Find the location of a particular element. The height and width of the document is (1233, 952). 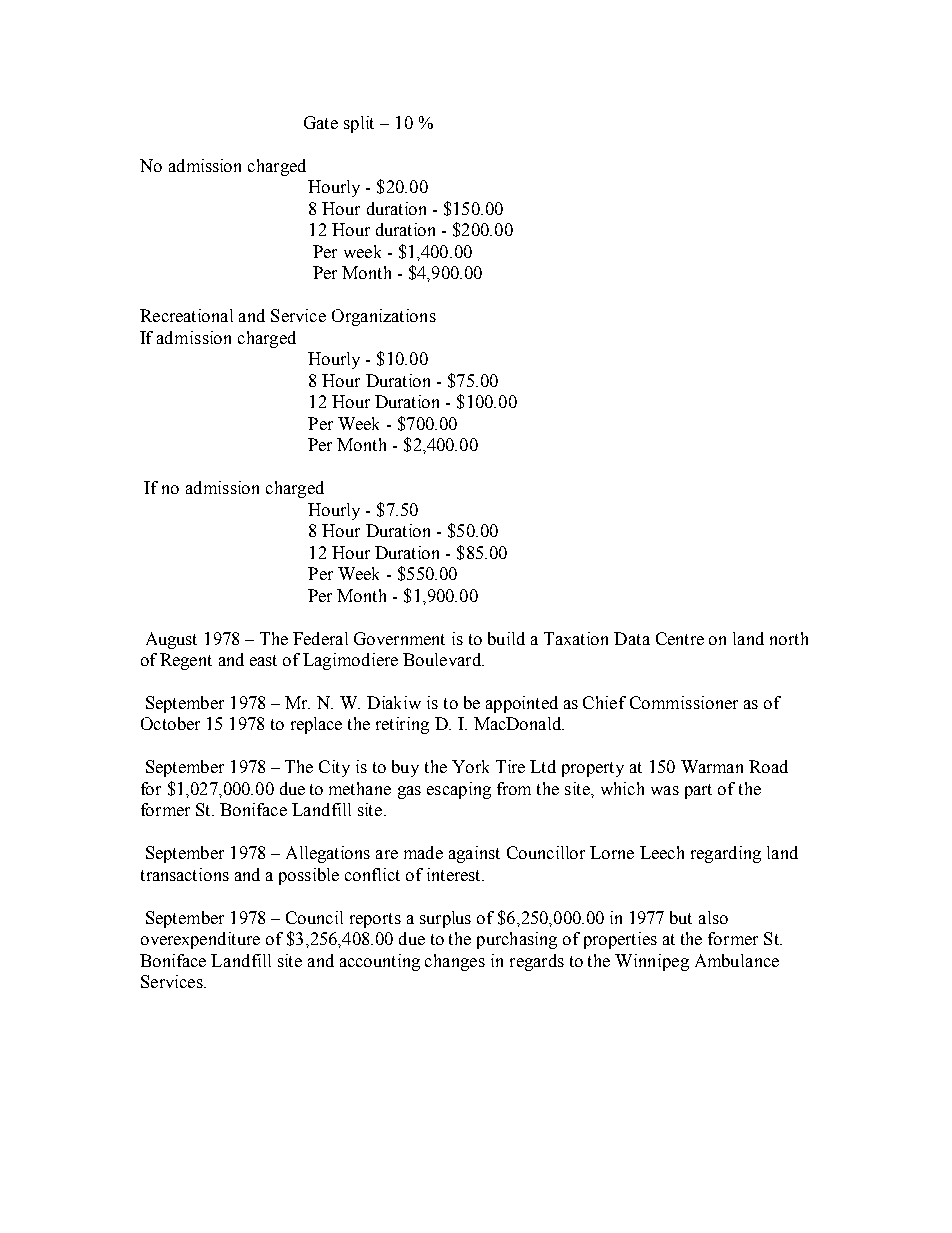

Gate is located at coordinates (321, 122).
